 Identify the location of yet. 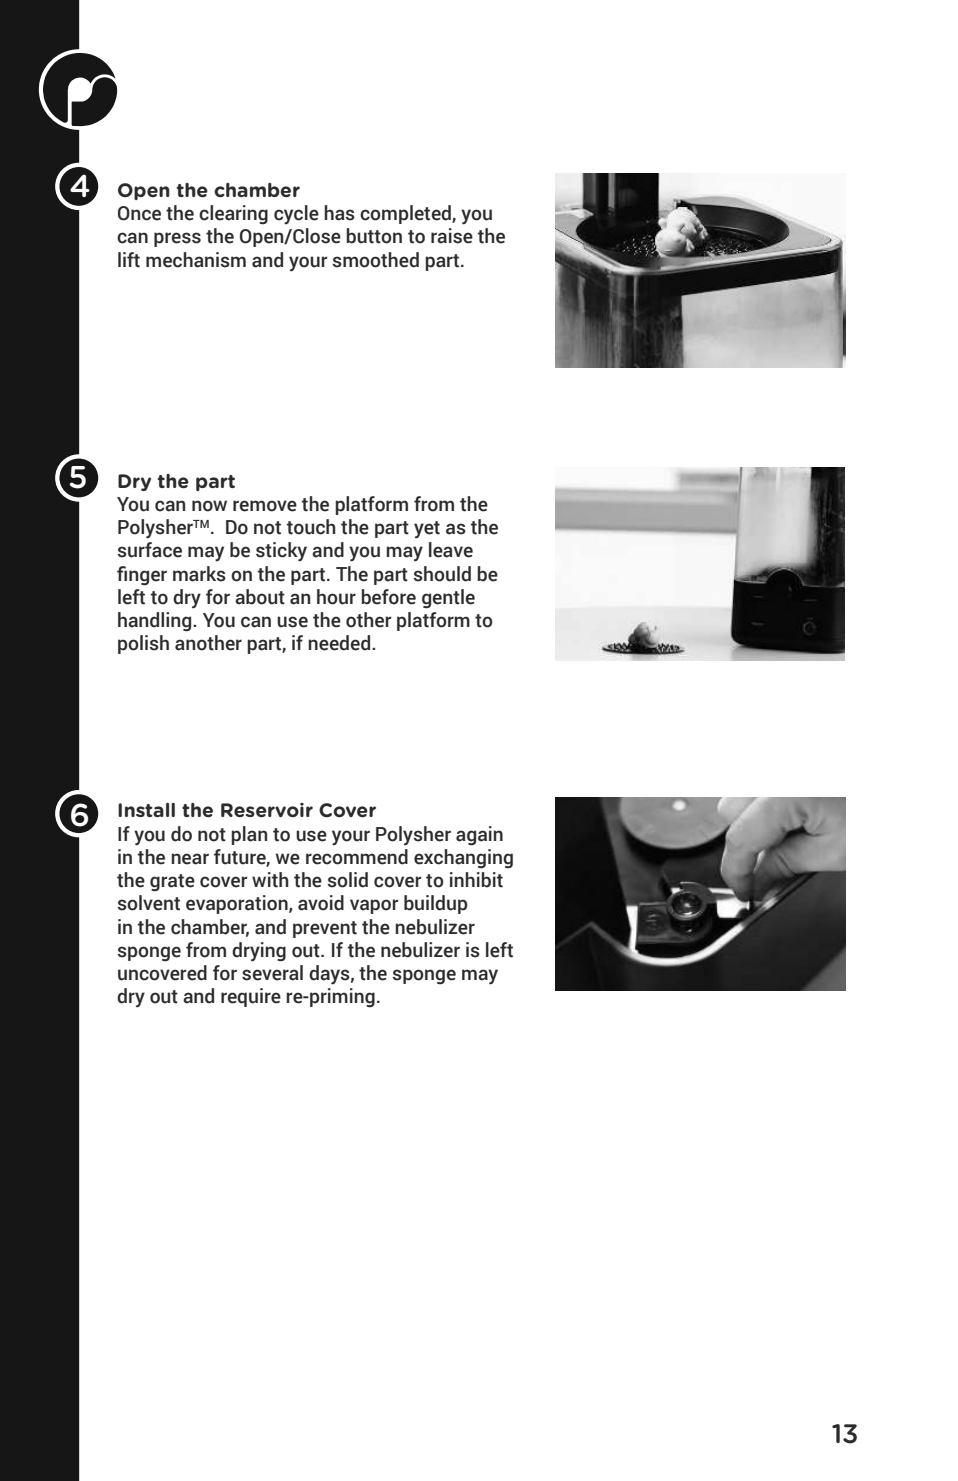
(427, 529).
